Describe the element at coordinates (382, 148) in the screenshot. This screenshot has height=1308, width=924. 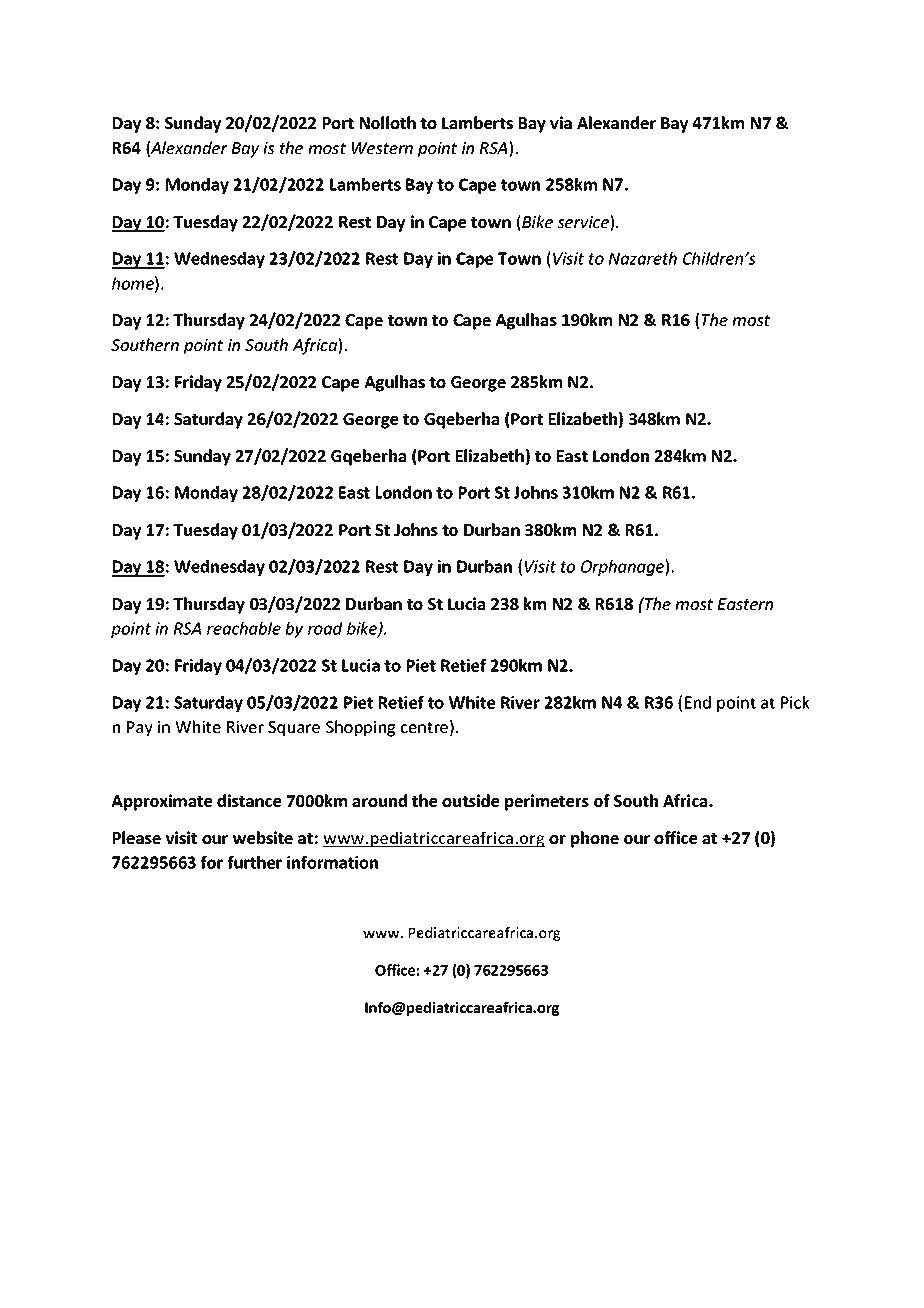
I see `Western` at that location.
